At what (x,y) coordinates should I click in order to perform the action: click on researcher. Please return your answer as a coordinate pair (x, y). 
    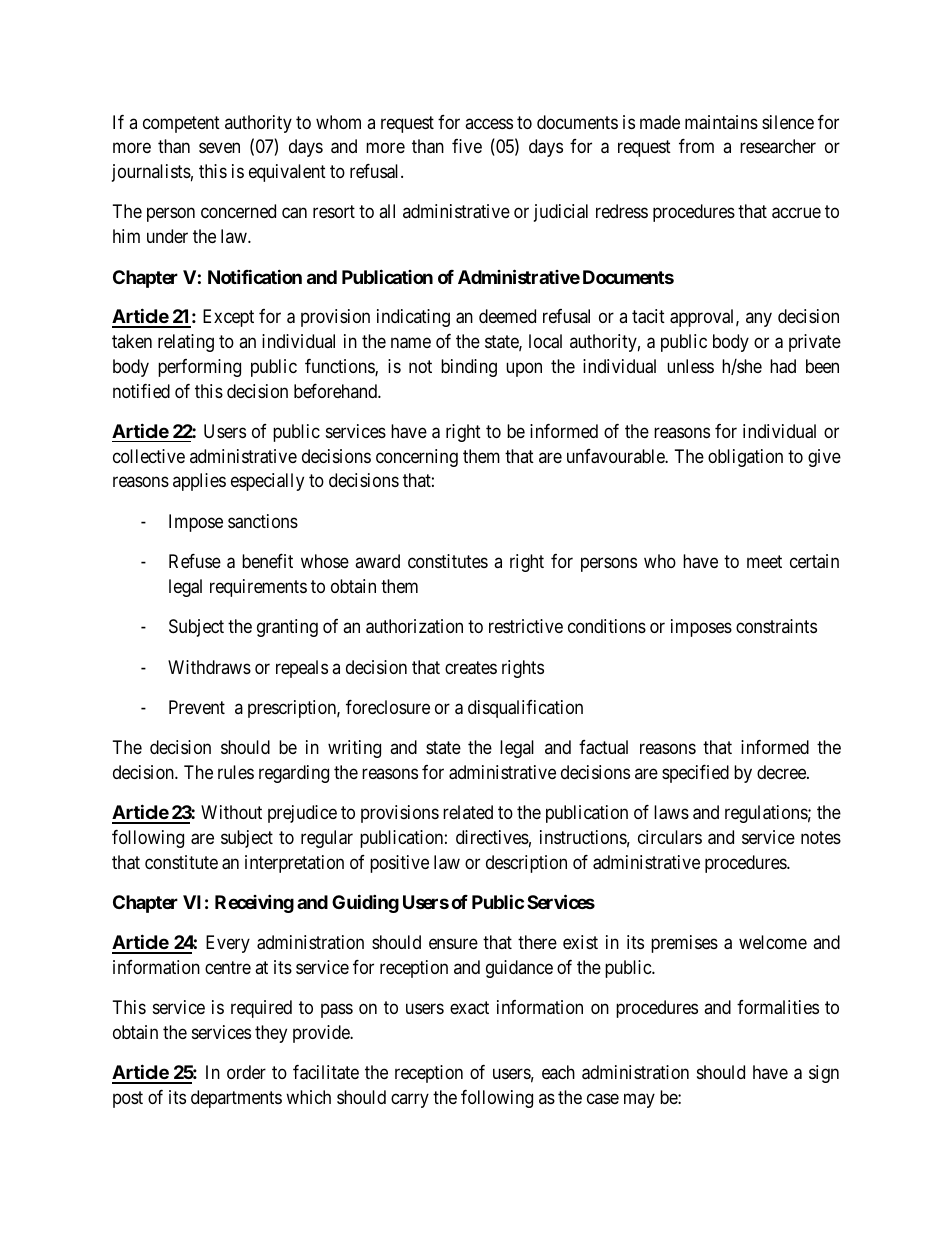
    Looking at the image, I should click on (778, 146).
